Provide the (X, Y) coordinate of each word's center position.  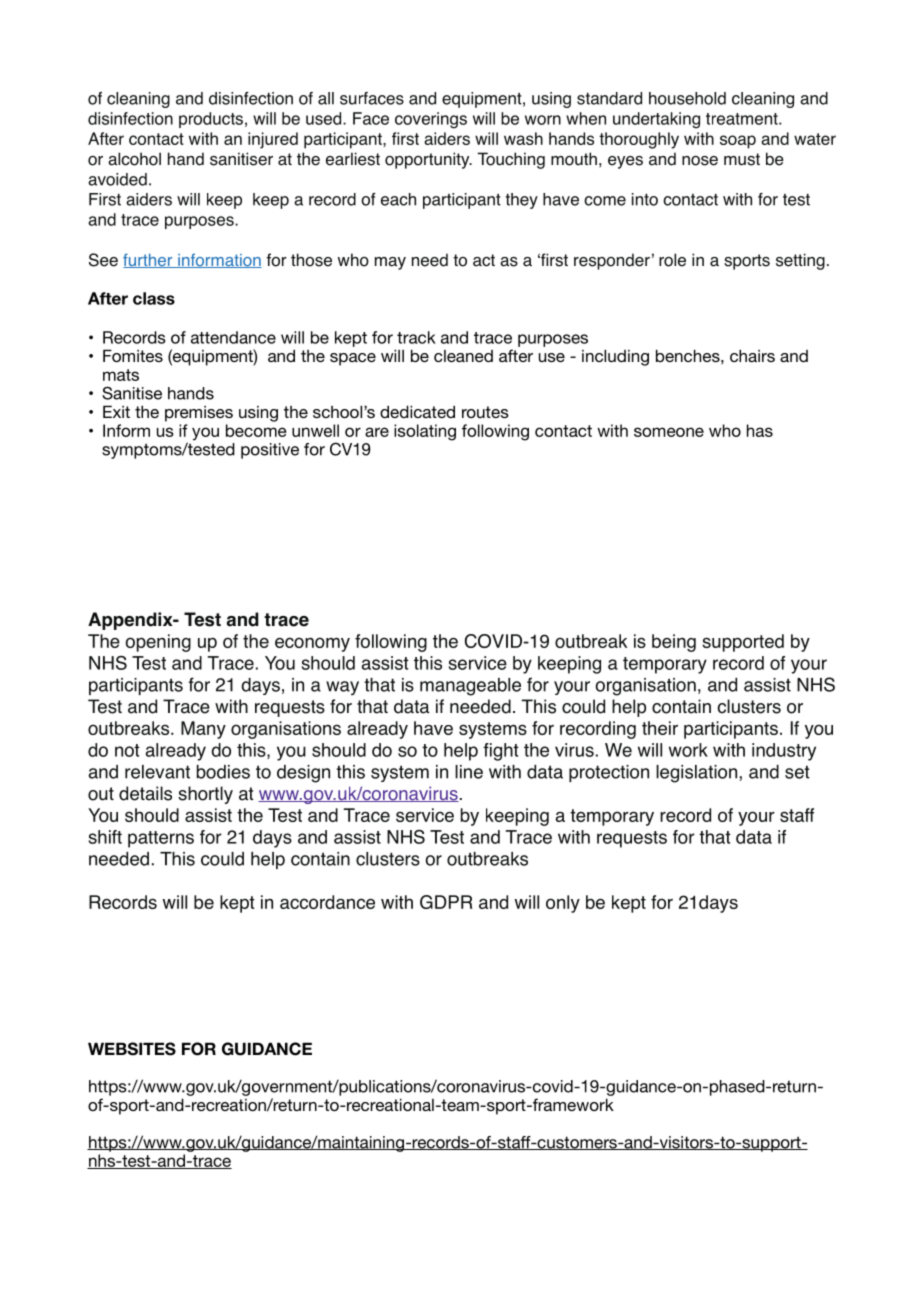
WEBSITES (132, 1049)
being (674, 643)
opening (158, 643)
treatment (743, 119)
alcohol (134, 159)
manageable (470, 687)
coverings (431, 120)
